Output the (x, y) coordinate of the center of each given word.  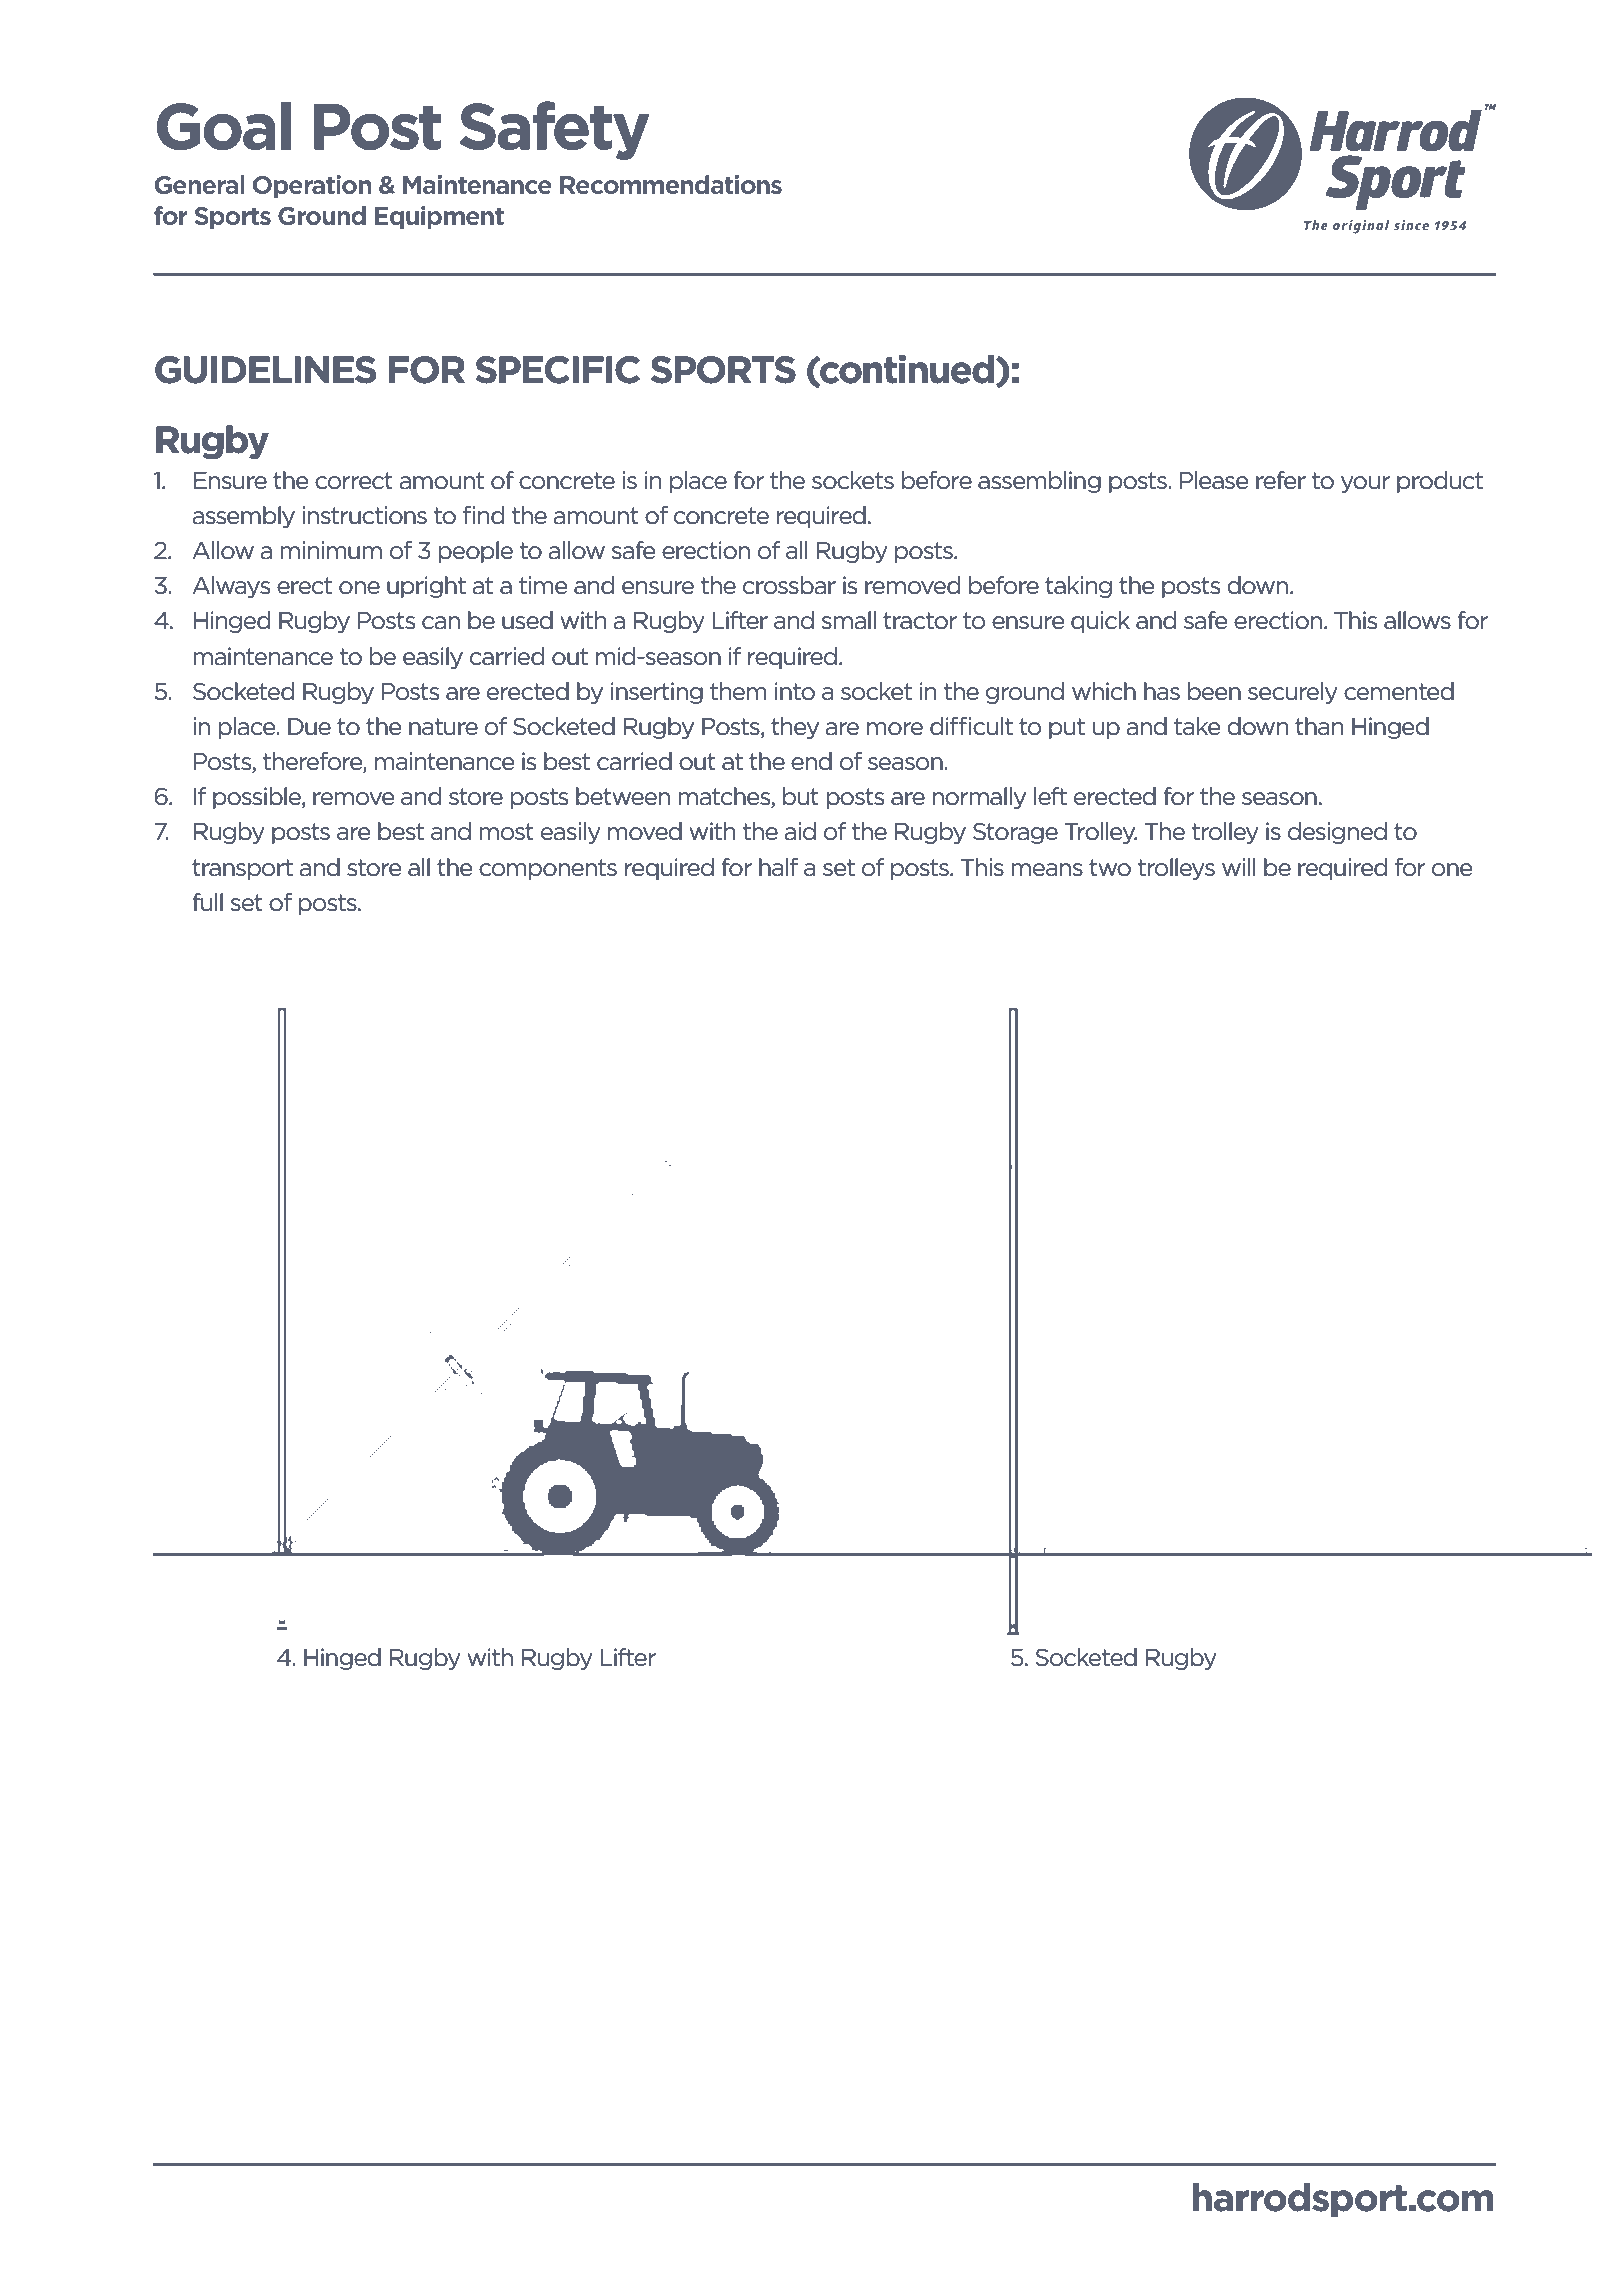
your (1365, 484)
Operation (312, 186)
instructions (364, 515)
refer (1281, 480)
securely (1293, 693)
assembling (1039, 482)
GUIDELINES (265, 370)
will (1239, 867)
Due (309, 727)
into (795, 691)
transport (242, 869)
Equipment (439, 217)
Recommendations (671, 184)
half (778, 867)
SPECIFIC (557, 370)
